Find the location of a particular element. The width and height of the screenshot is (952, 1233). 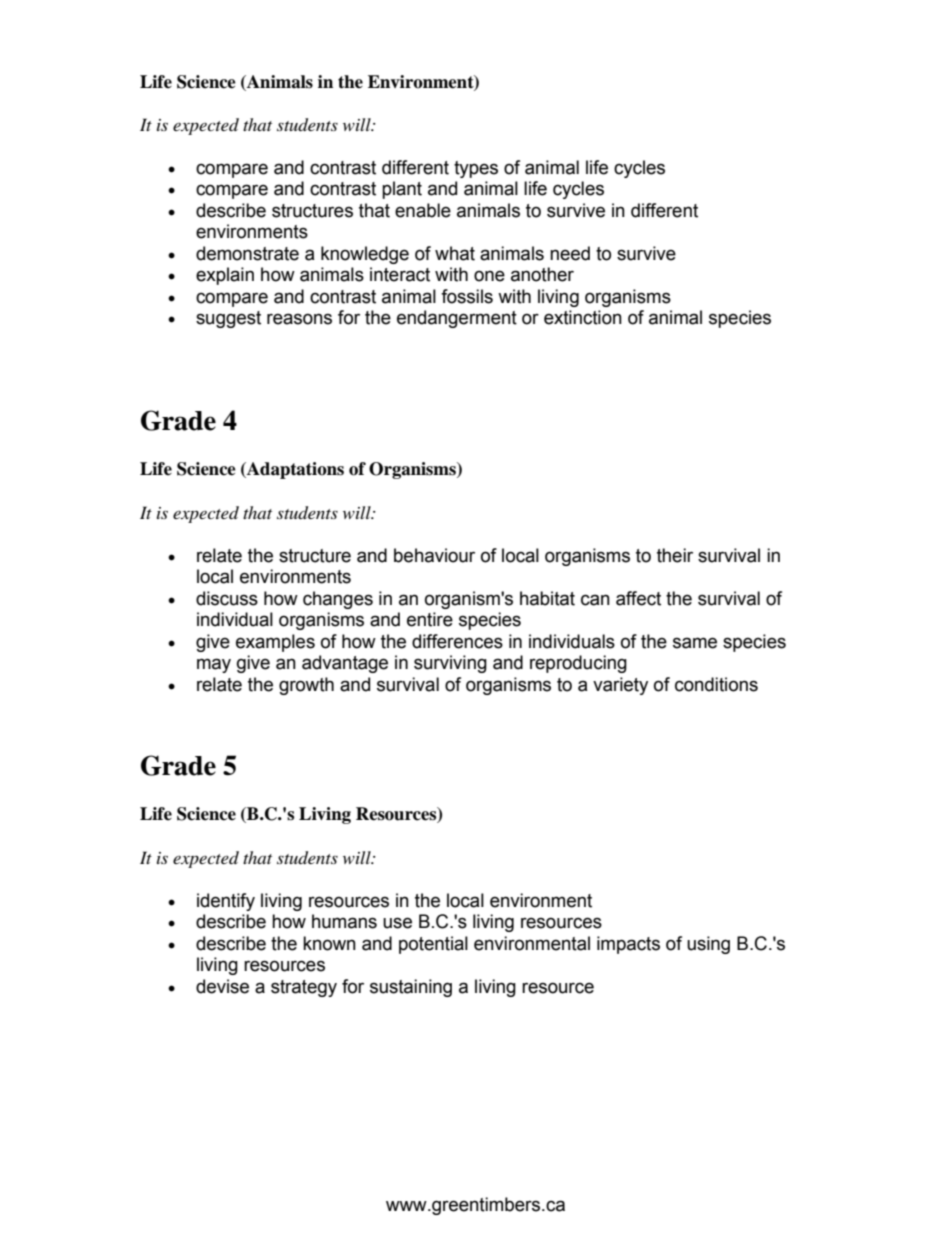

demonstrate is located at coordinates (247, 253).
